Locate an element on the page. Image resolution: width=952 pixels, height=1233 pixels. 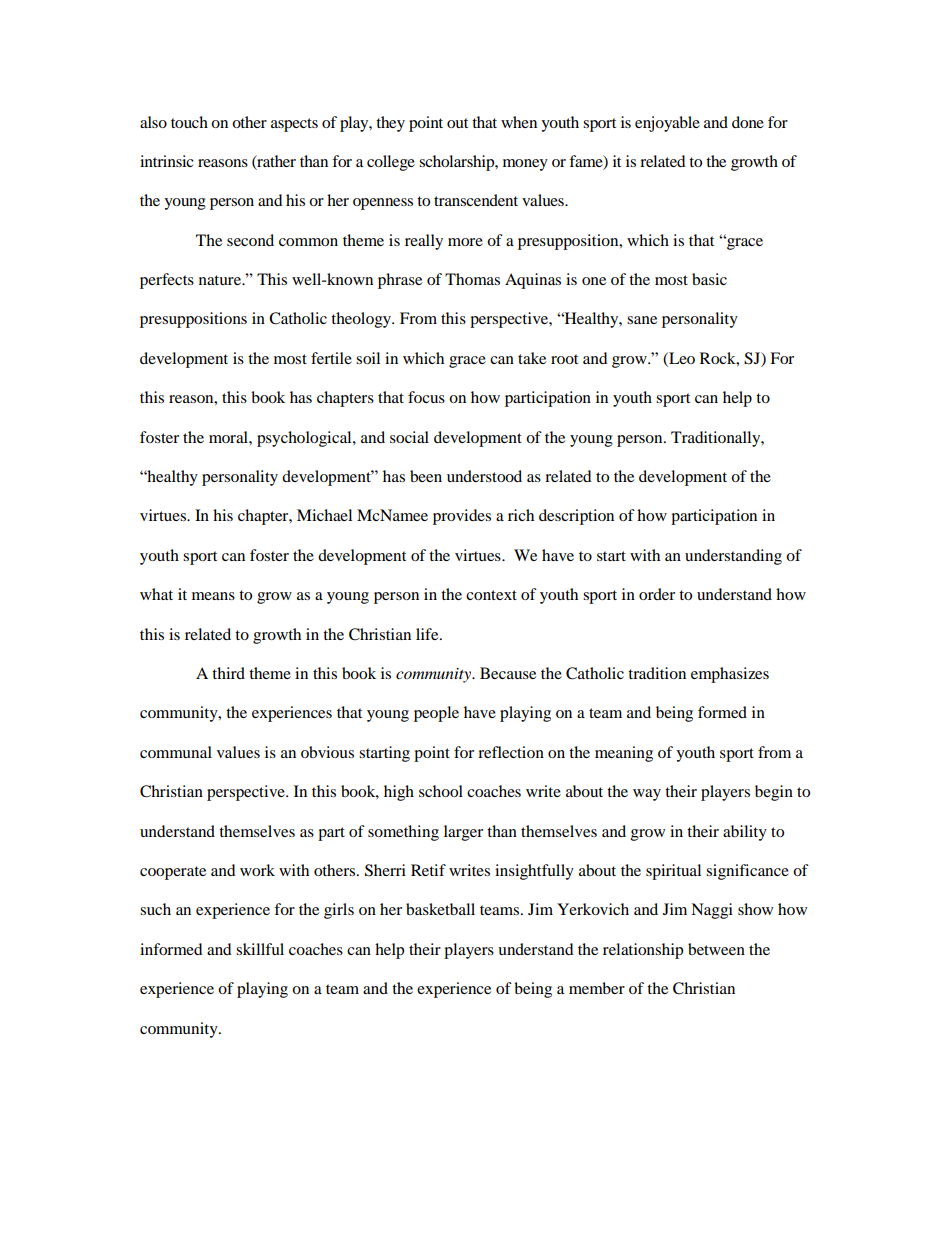
touch is located at coordinates (189, 122).
